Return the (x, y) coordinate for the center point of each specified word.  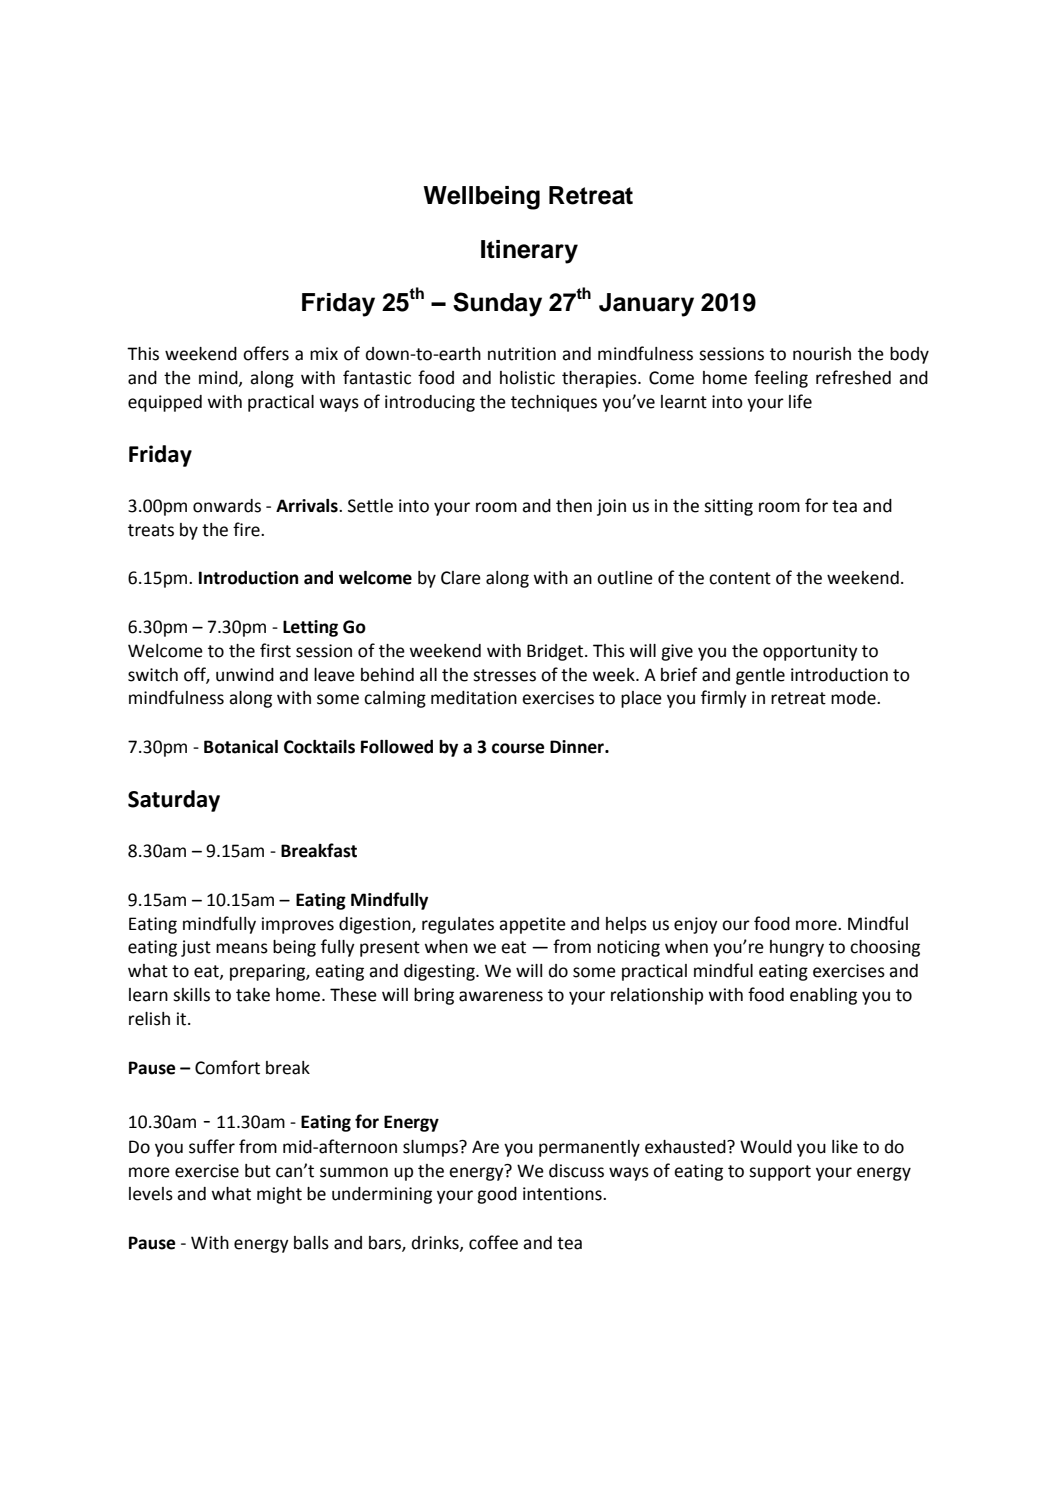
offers (266, 353)
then (574, 506)
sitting (728, 507)
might (279, 1195)
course (518, 748)
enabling (823, 996)
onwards (227, 506)
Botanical (241, 747)
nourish (822, 354)
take (253, 995)
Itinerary (529, 252)
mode (854, 698)
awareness (501, 996)
